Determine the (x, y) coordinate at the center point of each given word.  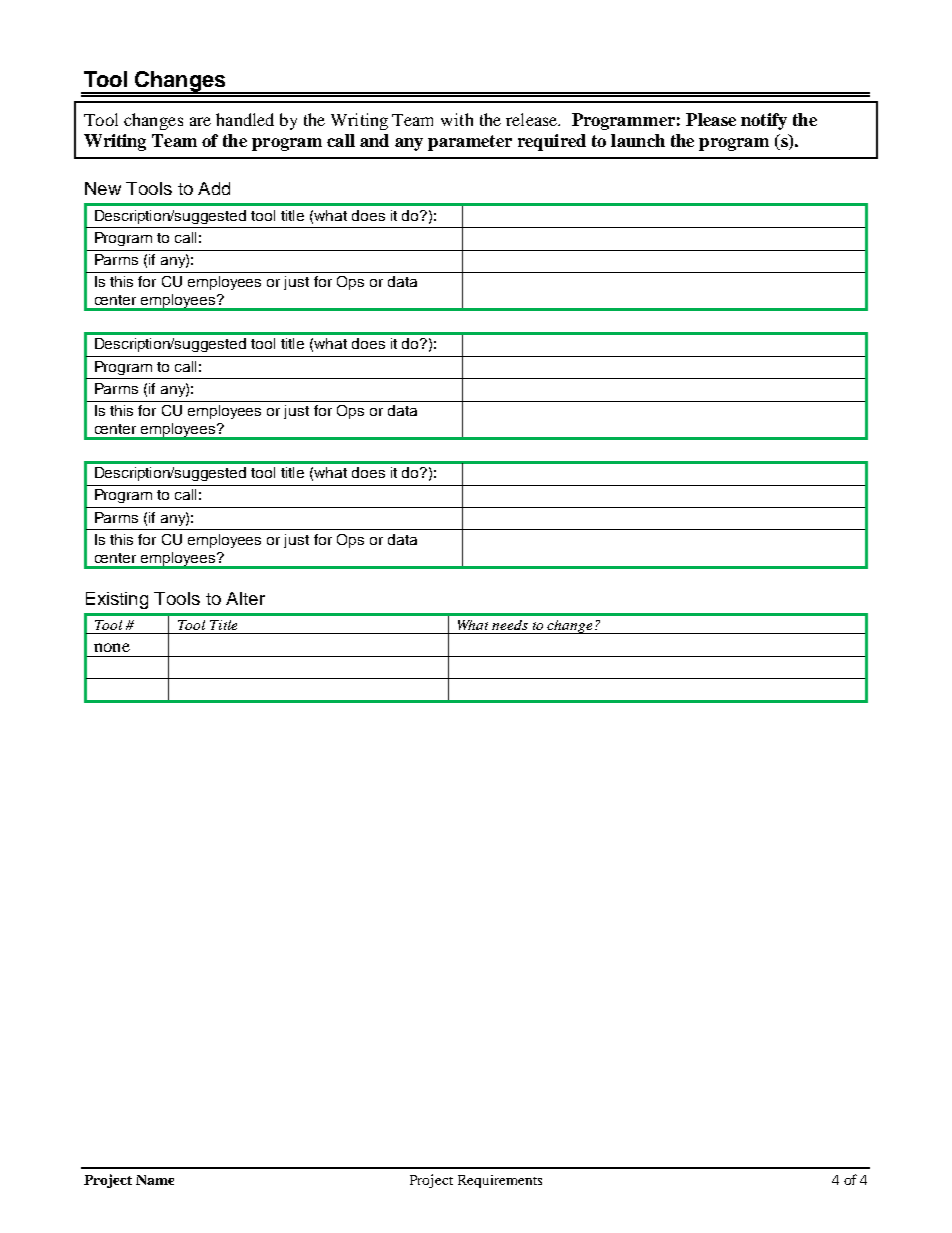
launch (638, 140)
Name (155, 1180)
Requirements (500, 1181)
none (112, 647)
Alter (245, 598)
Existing (117, 600)
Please (711, 119)
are (200, 121)
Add (214, 188)
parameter (470, 143)
